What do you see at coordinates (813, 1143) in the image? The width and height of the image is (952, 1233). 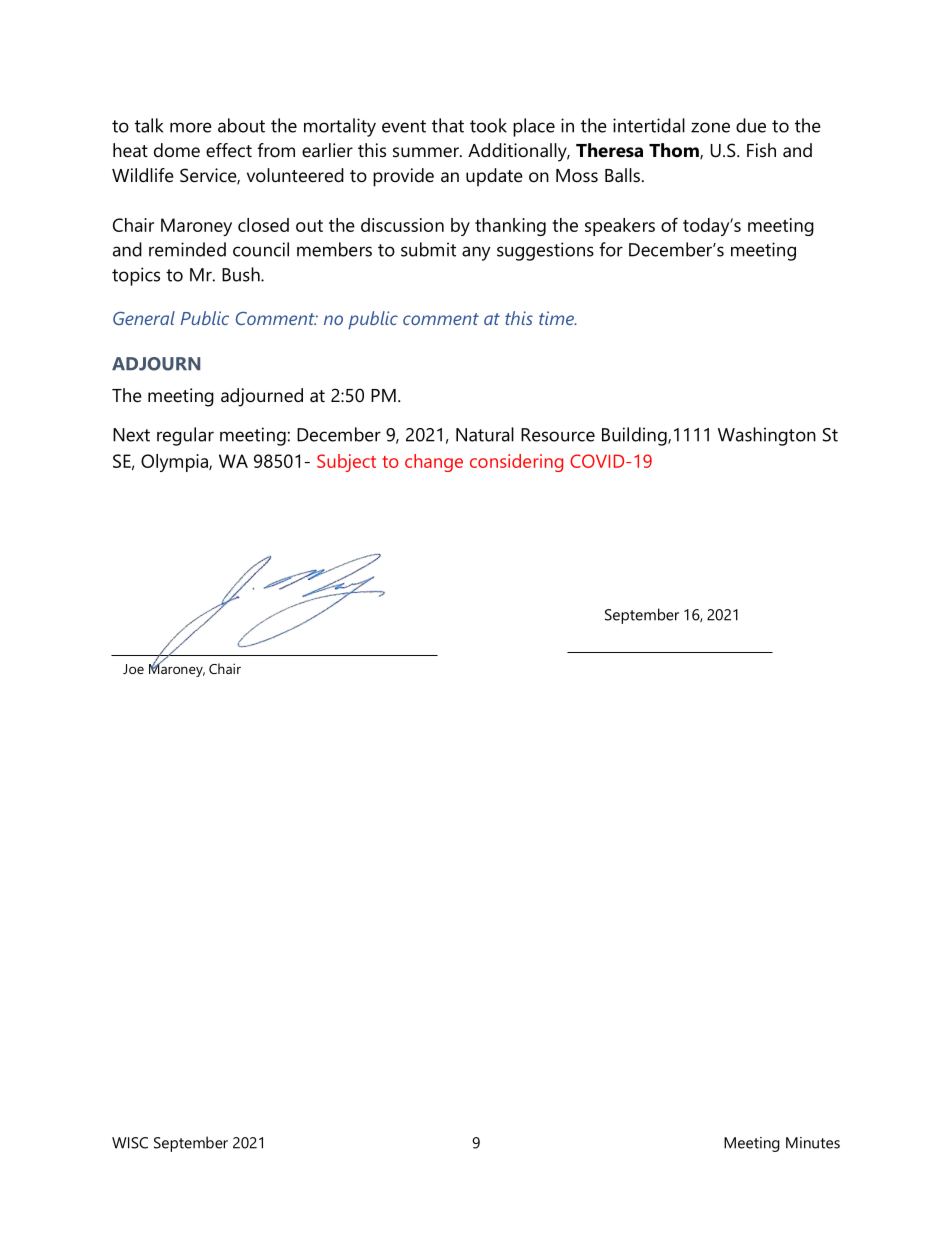 I see `Minutes` at bounding box center [813, 1143].
